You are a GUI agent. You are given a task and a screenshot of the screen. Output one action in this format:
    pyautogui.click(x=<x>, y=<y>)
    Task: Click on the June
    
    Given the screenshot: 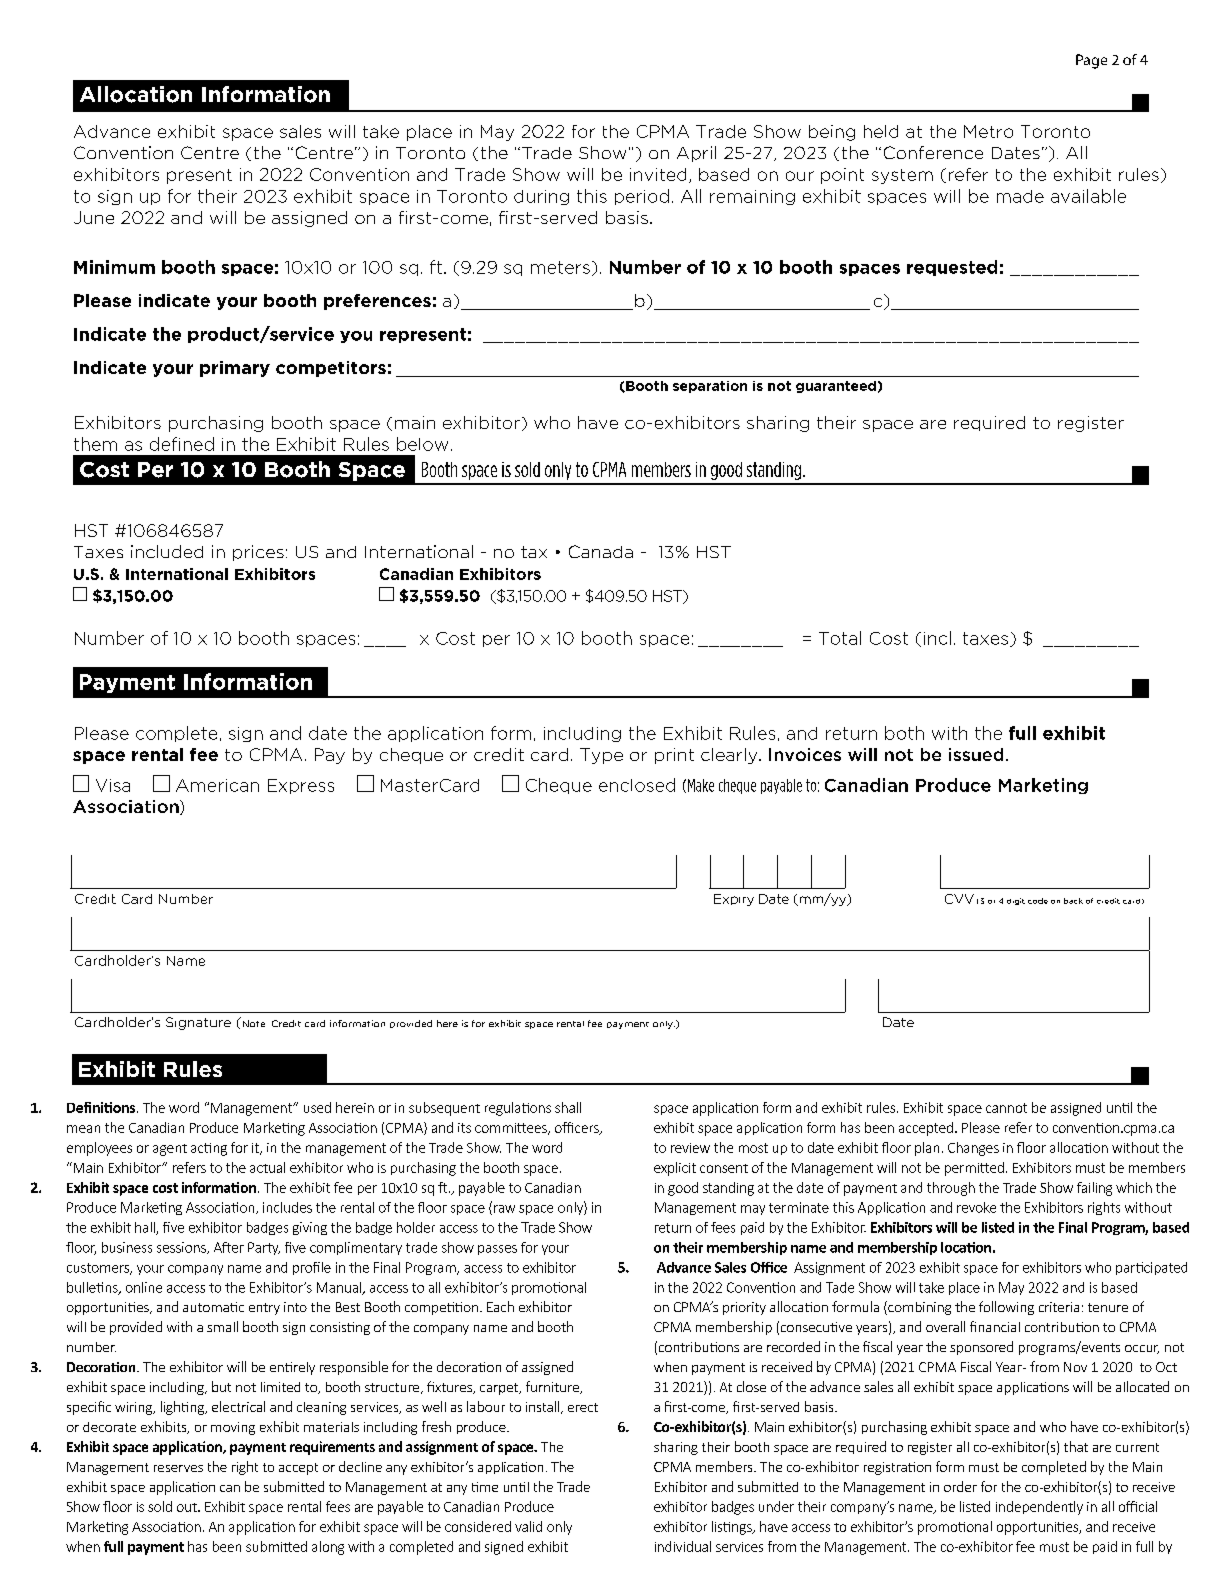 What is the action you would take?
    pyautogui.click(x=94, y=217)
